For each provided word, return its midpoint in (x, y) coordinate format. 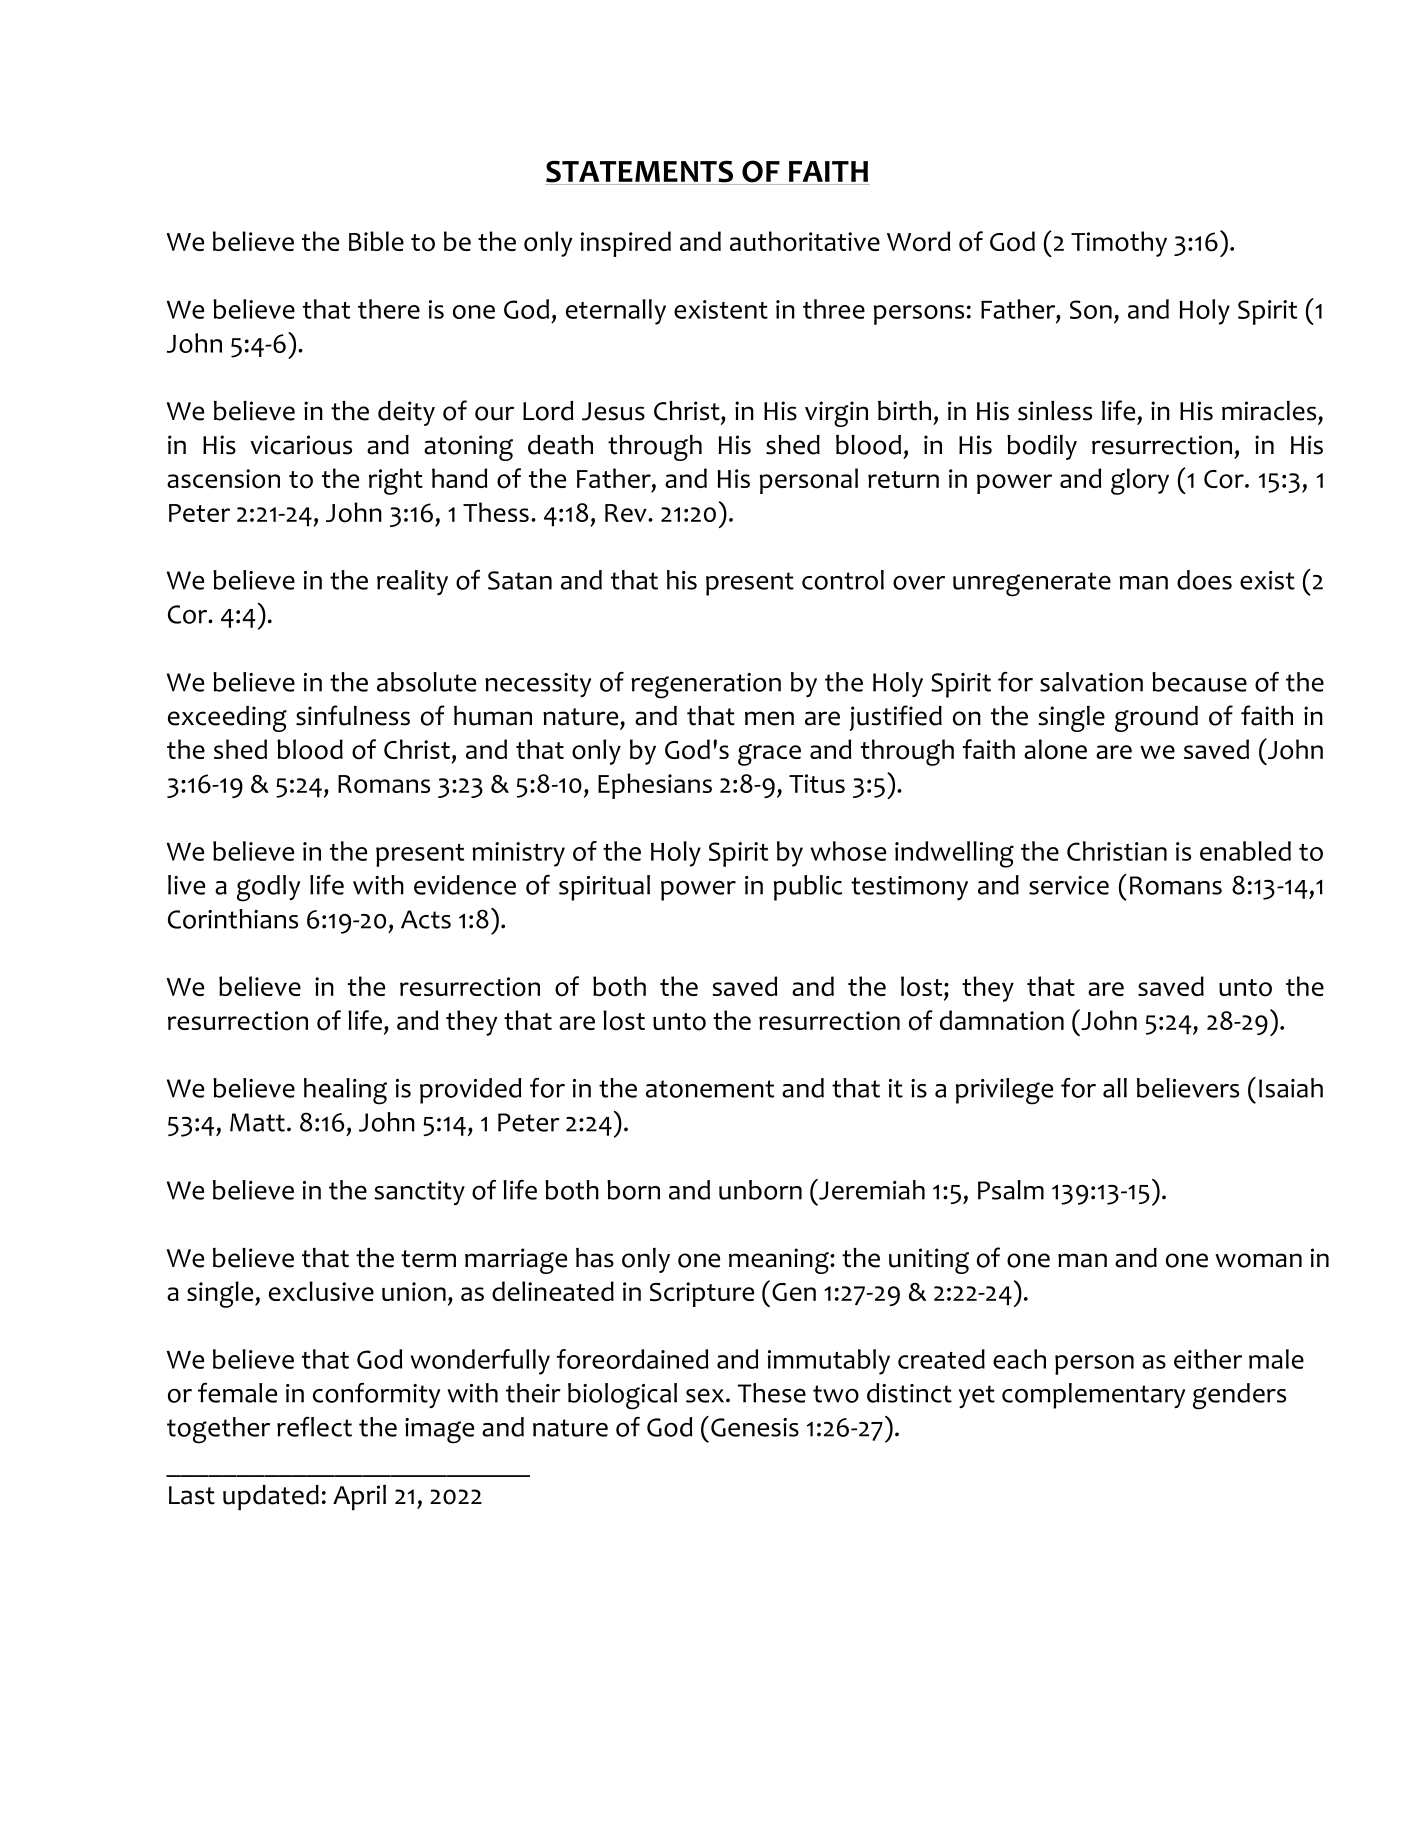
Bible (376, 241)
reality (412, 582)
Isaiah (1291, 1088)
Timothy (1119, 244)
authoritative (805, 241)
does (1204, 580)
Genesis (755, 1427)
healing (345, 1091)
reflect (314, 1427)
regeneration (706, 686)
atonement (710, 1089)
